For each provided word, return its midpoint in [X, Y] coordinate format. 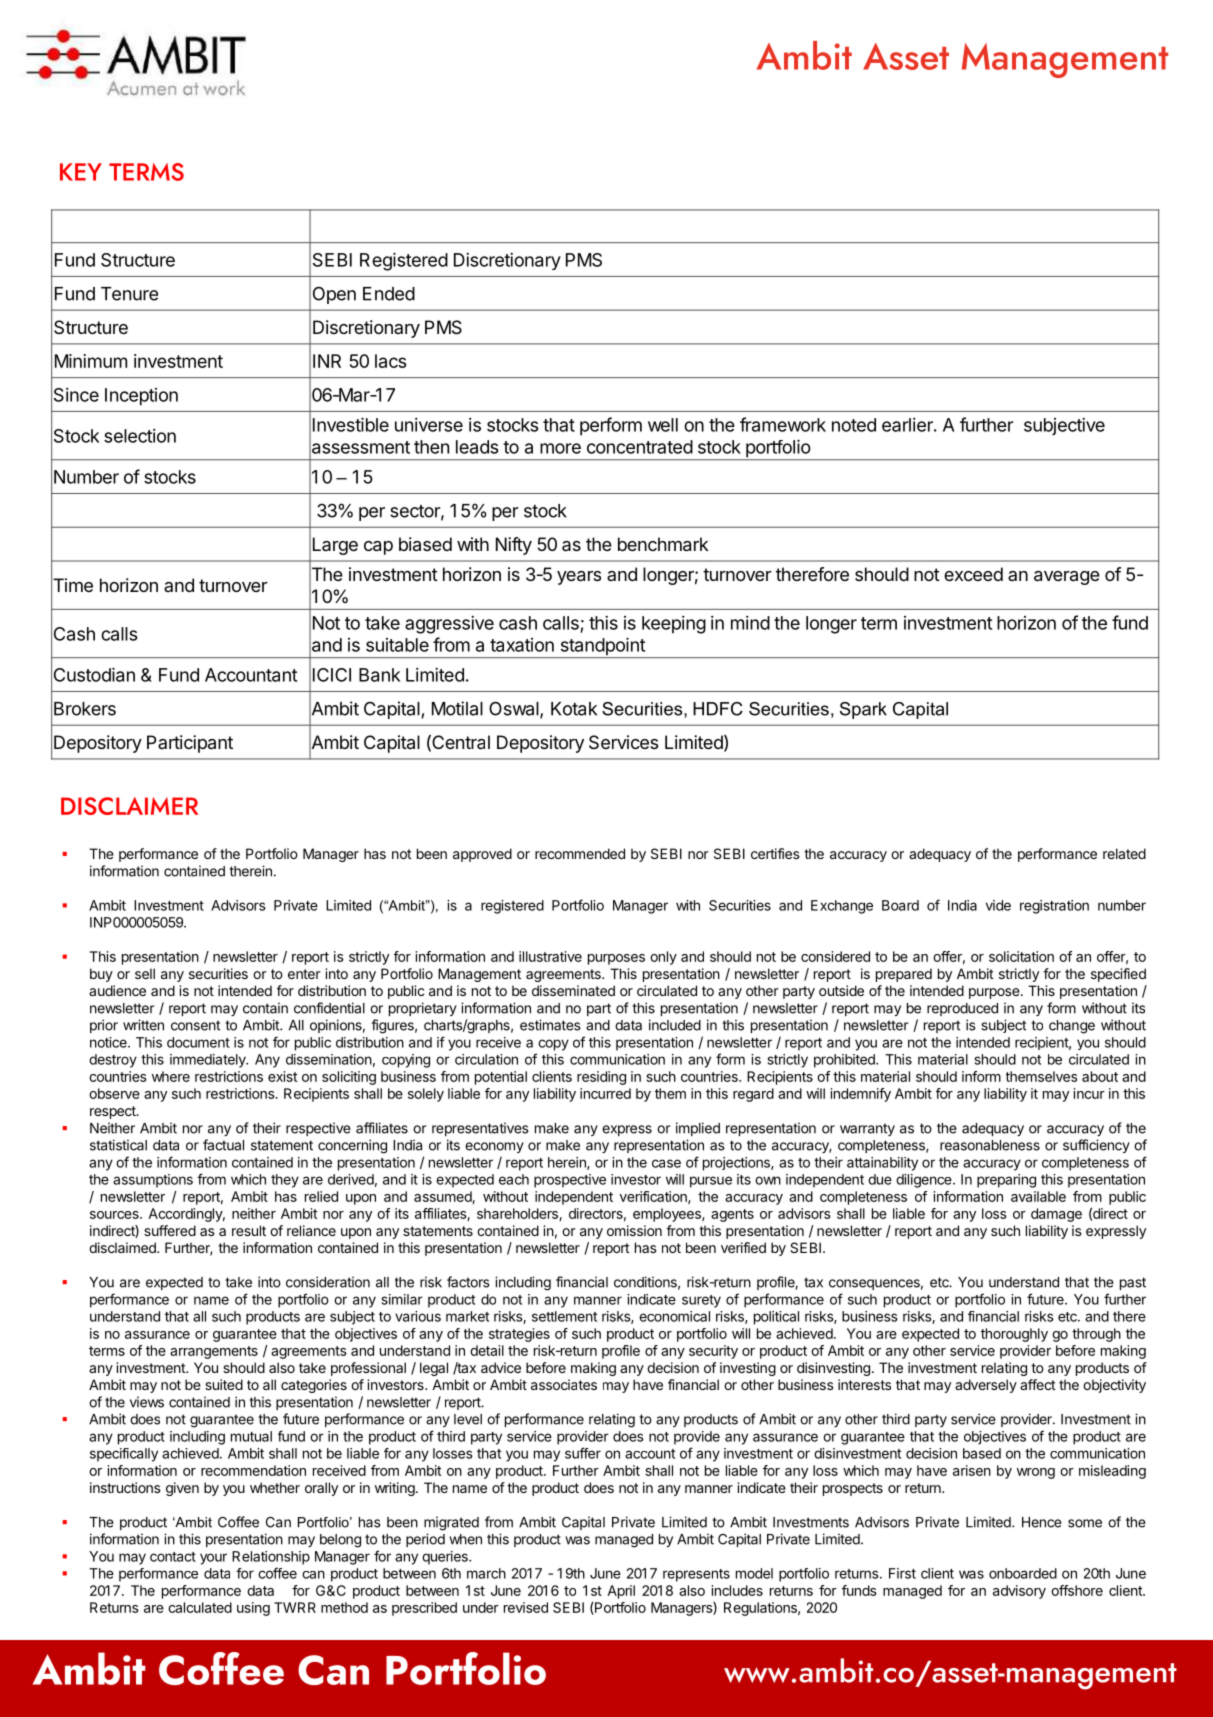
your [213, 1559]
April [621, 1592]
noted [854, 425]
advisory [1019, 1592]
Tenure [129, 294]
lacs [390, 361]
